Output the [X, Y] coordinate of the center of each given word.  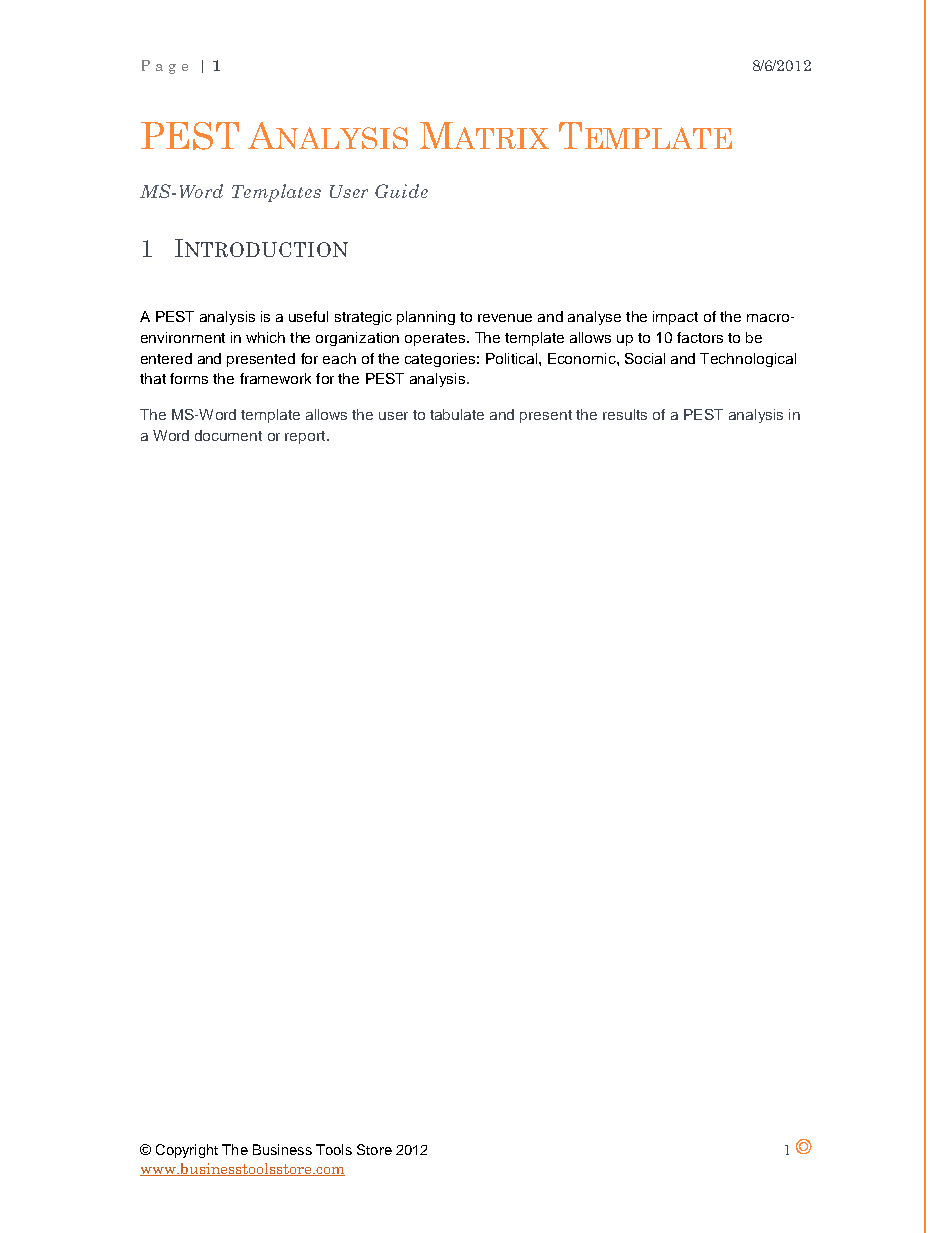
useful [308, 316]
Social [645, 358]
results [625, 414]
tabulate [457, 414]
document [228, 435]
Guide [401, 191]
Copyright [187, 1151]
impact [675, 318]
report [306, 437]
